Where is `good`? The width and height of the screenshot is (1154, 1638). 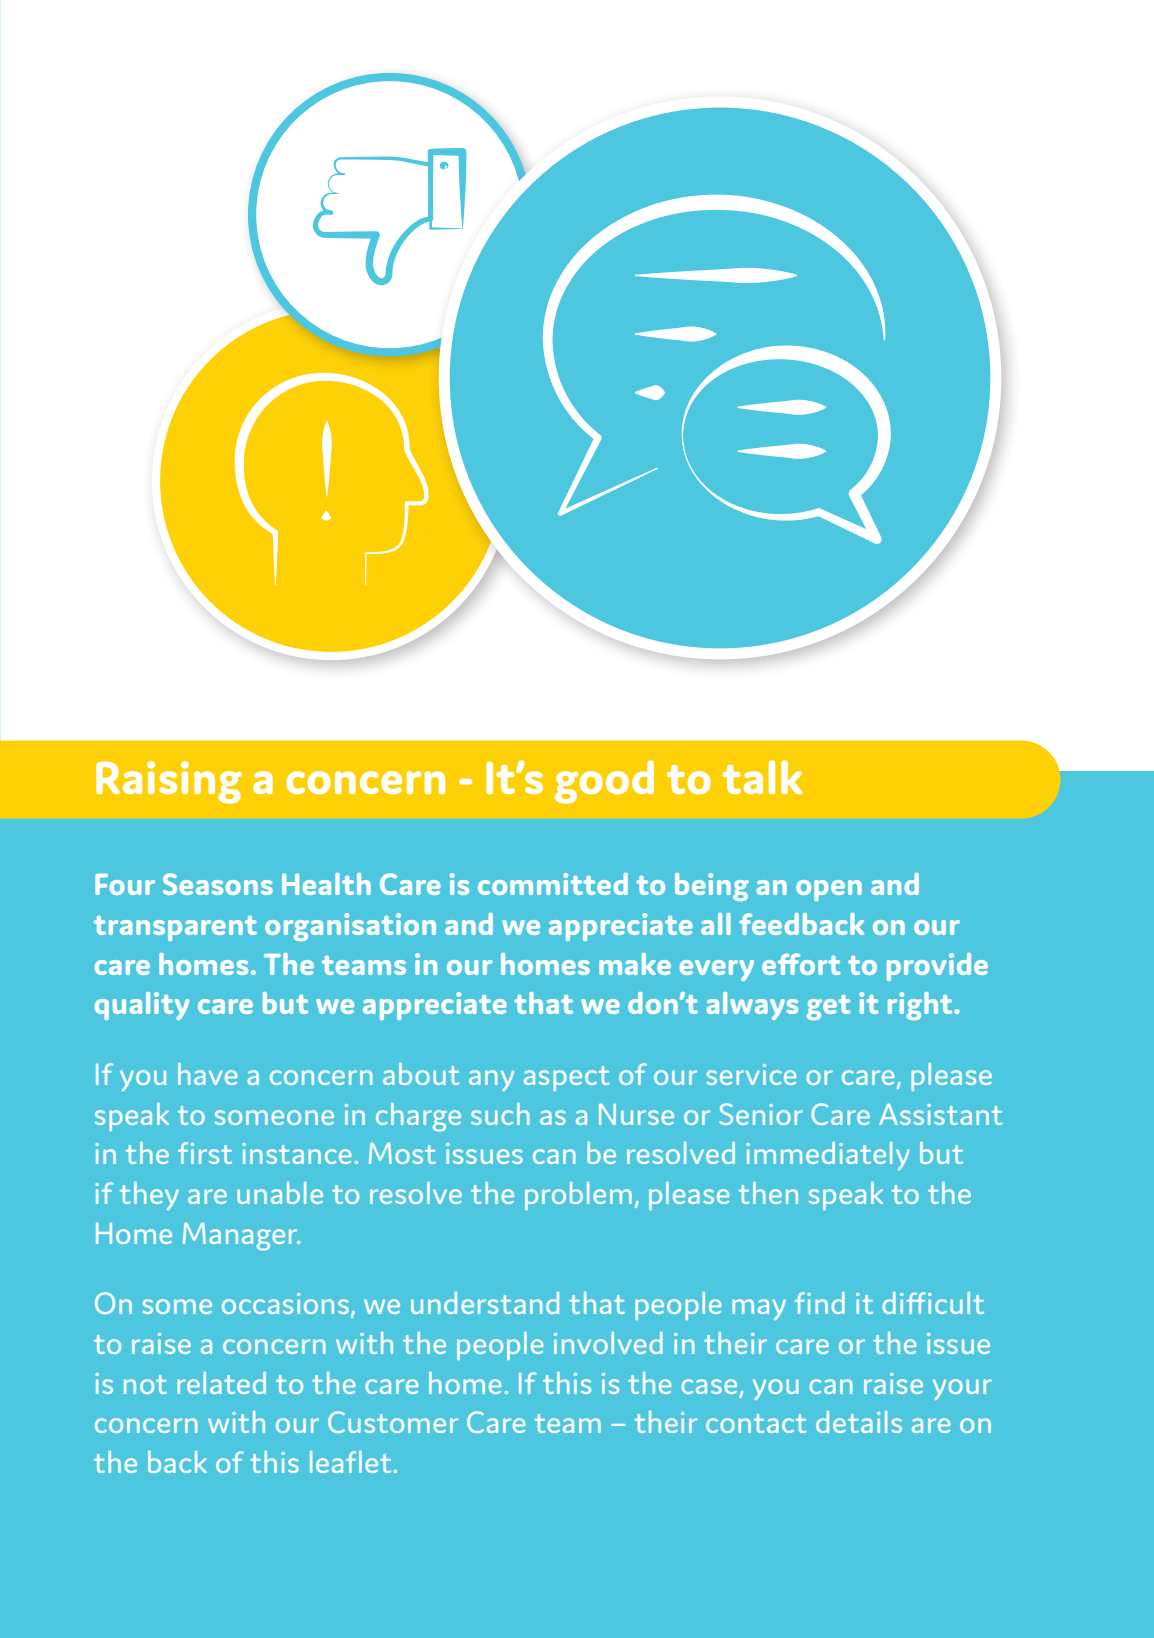 good is located at coordinates (604, 782).
